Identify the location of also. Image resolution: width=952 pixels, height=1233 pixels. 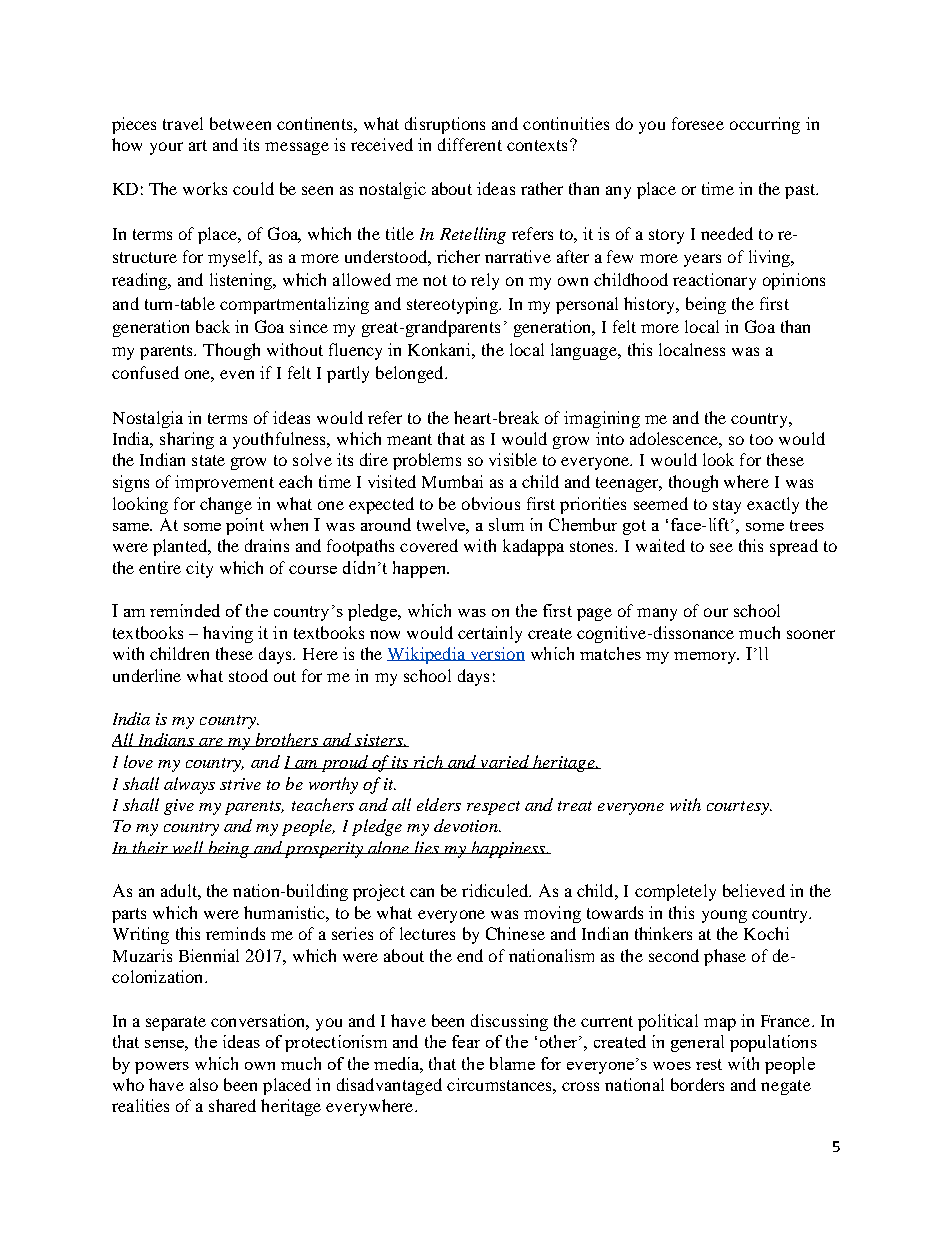
(204, 1084).
